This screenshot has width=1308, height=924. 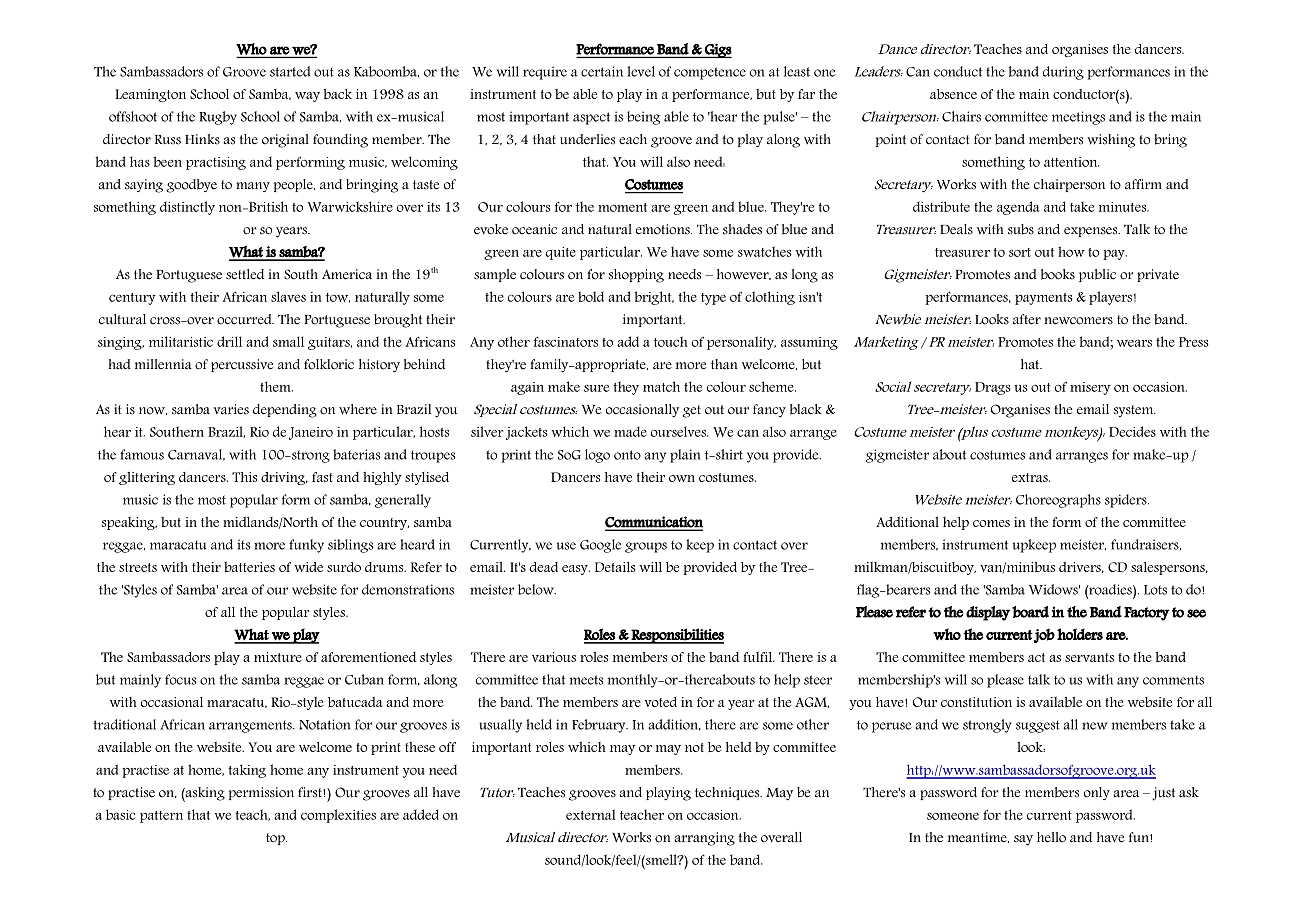 What do you see at coordinates (311, 433) in the screenshot?
I see `Janeiro` at bounding box center [311, 433].
